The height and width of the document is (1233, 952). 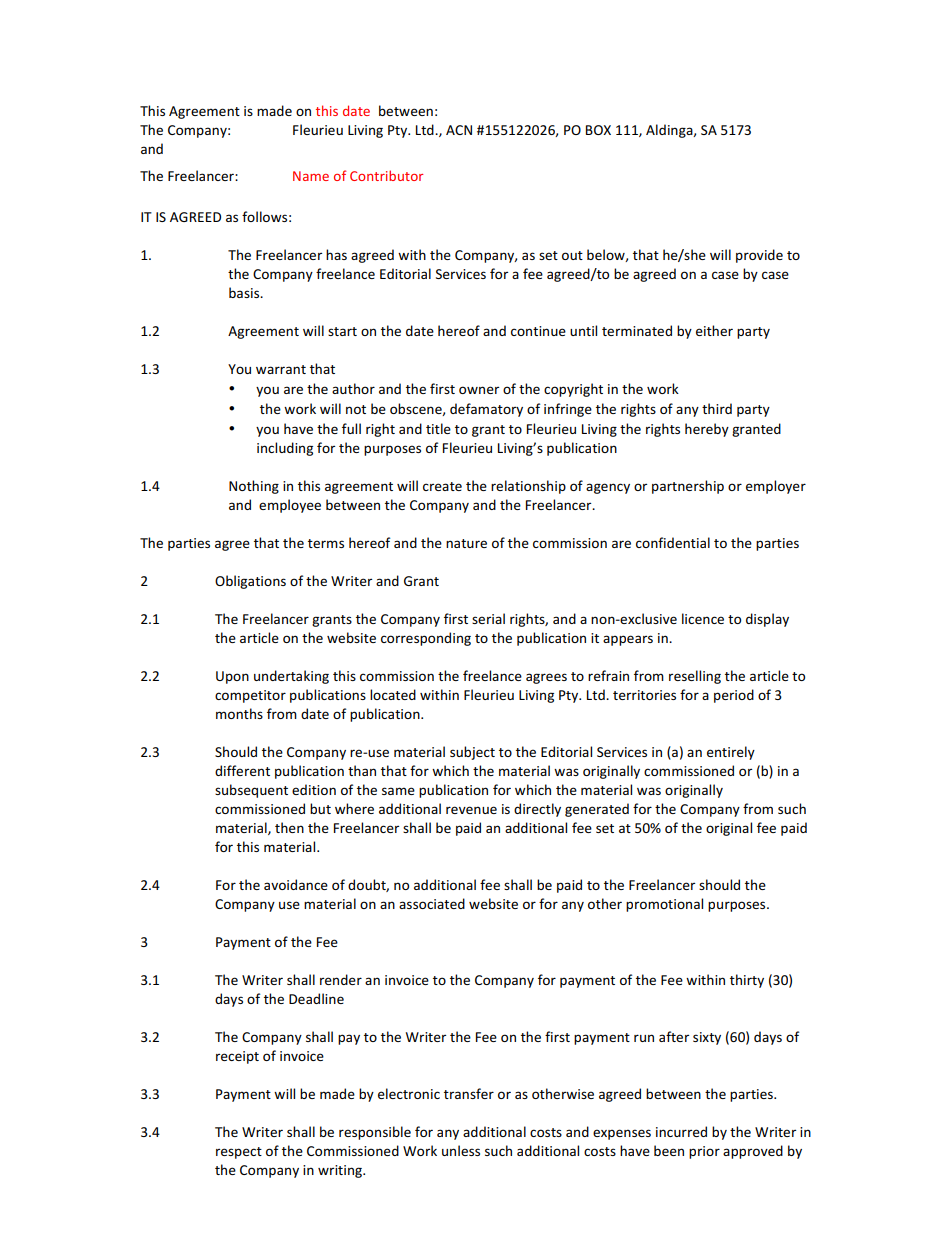 I want to click on then, so click(x=289, y=827).
